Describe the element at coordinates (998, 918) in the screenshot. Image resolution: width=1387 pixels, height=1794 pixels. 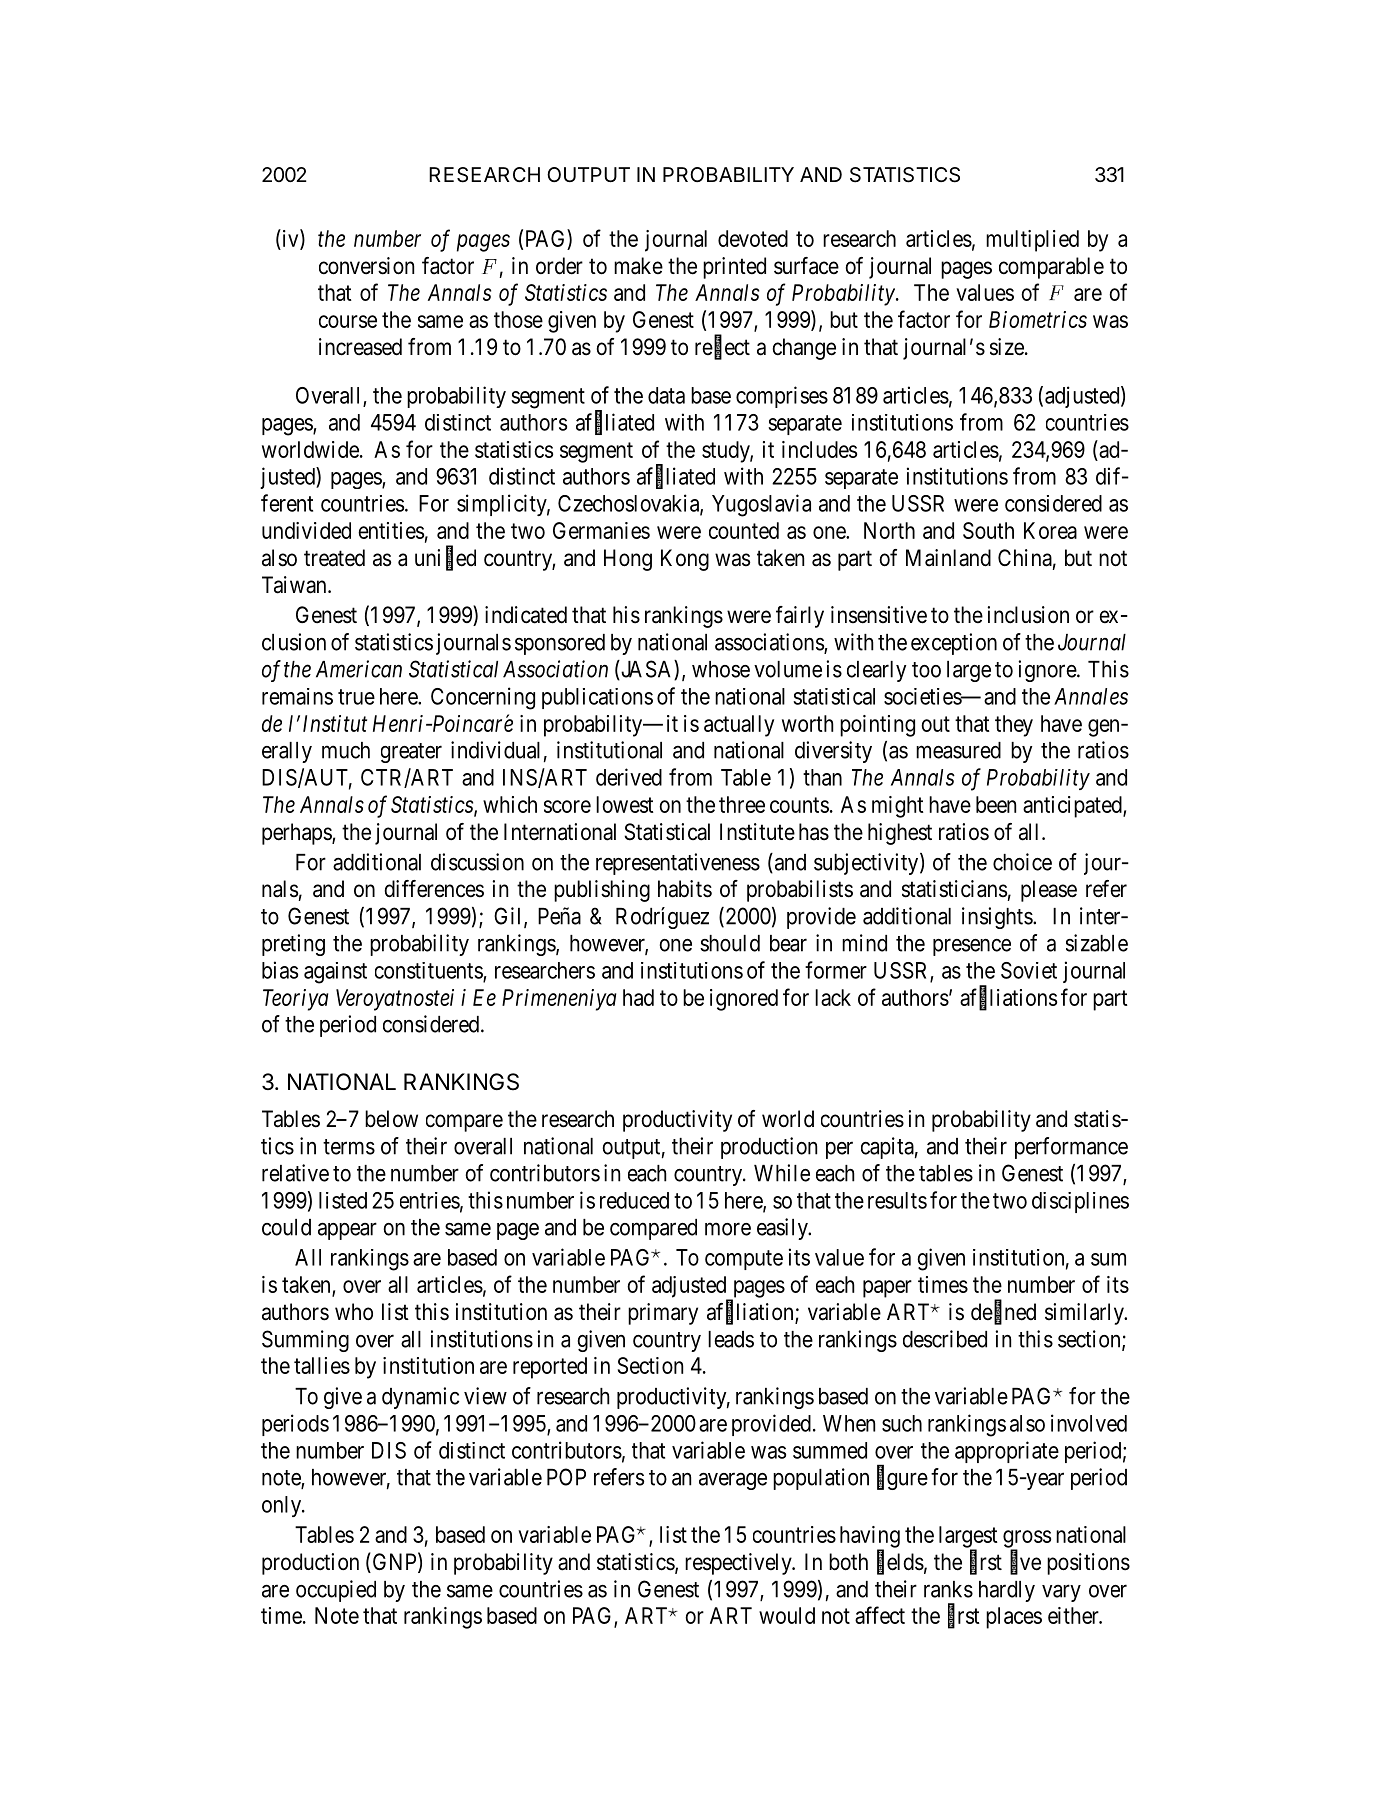
I see `insights` at that location.
